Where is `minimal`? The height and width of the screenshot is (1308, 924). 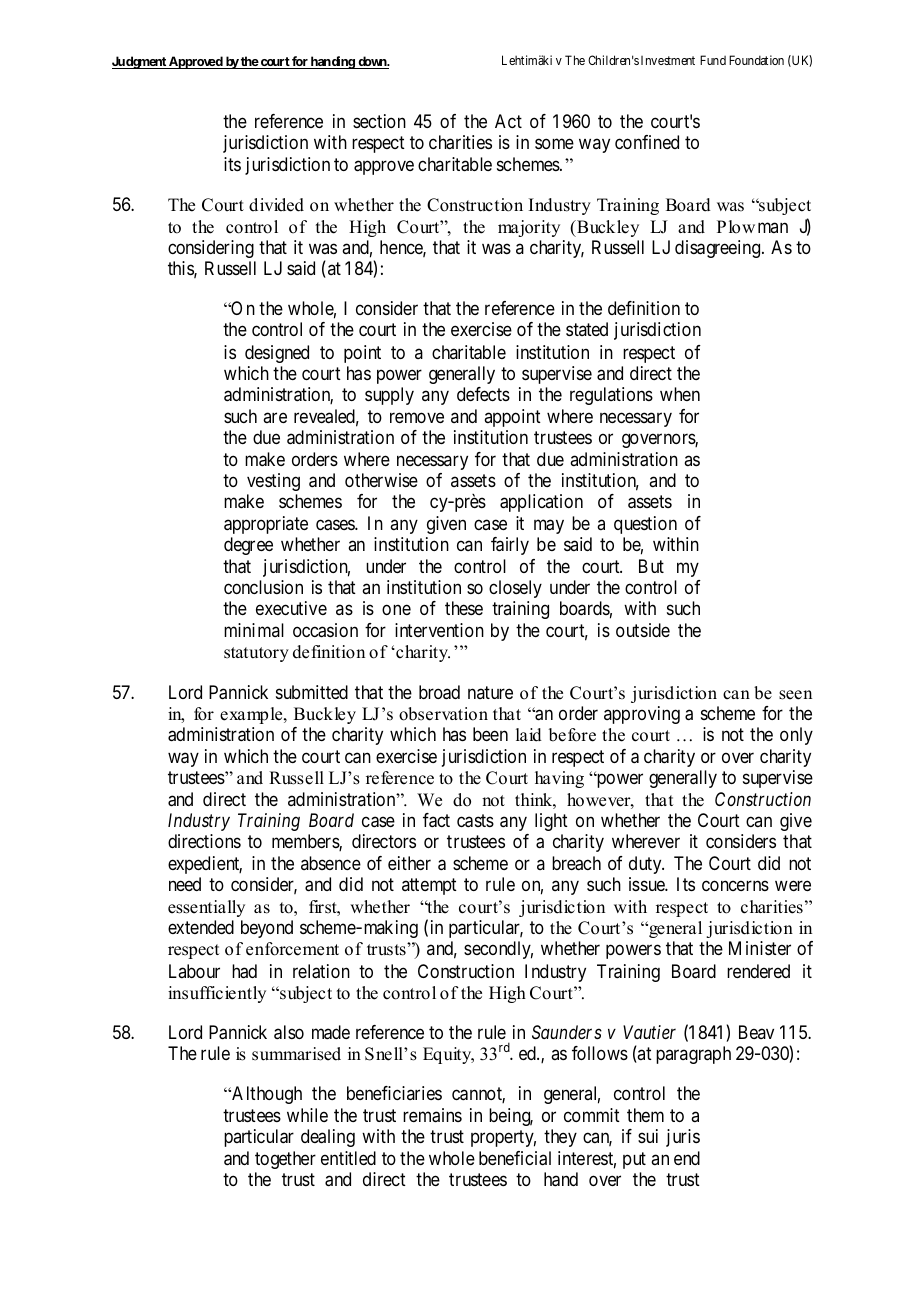
minimal is located at coordinates (254, 630).
